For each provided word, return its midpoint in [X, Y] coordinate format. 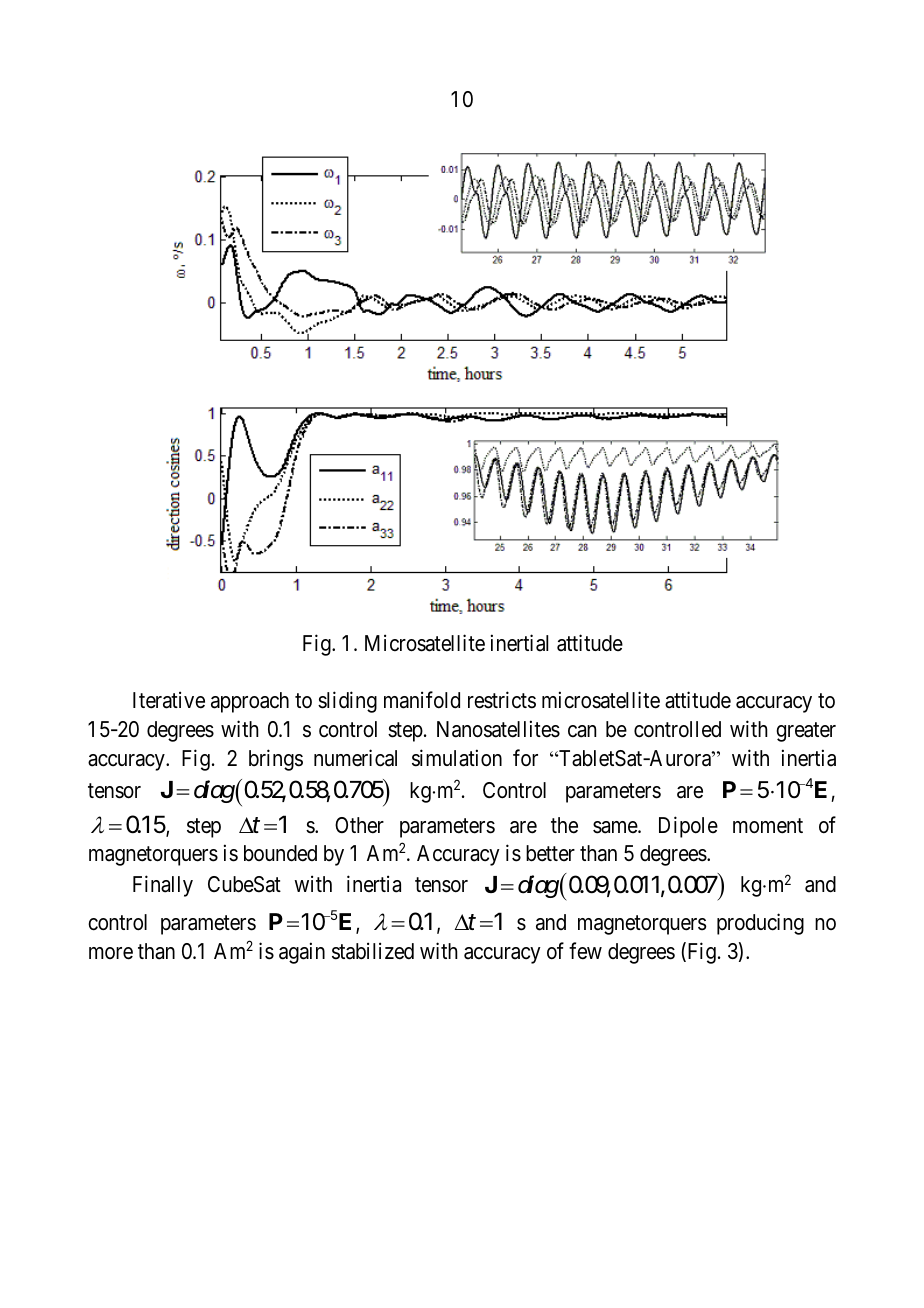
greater [806, 732]
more [111, 953]
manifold [422, 700]
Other [359, 825]
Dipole [688, 827]
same [616, 827]
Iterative [169, 700]
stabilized [373, 951]
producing [760, 924]
